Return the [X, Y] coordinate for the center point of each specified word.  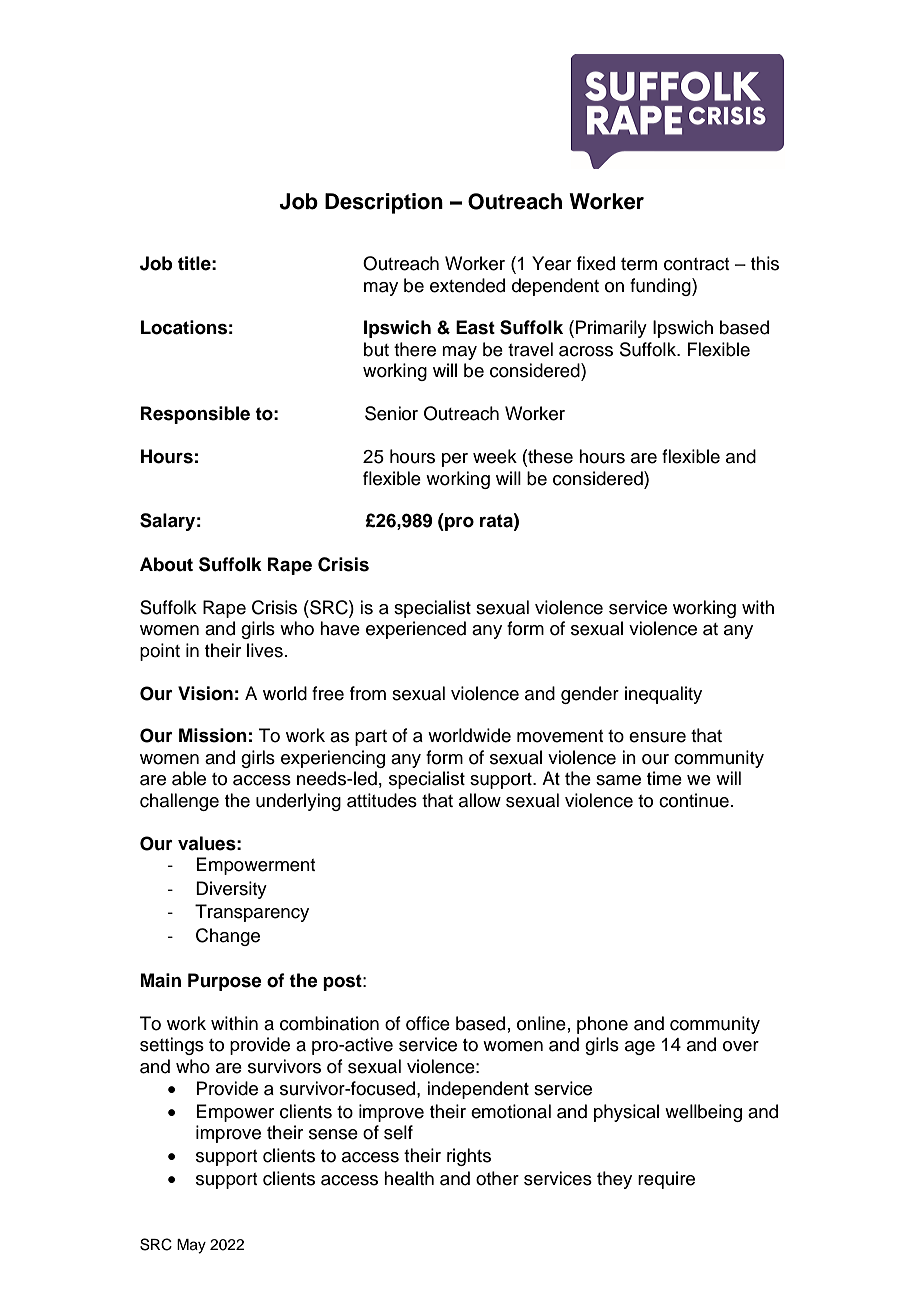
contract [696, 264]
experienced [416, 630]
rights [469, 1157]
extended [467, 285]
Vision [205, 693]
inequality [663, 695]
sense [333, 1134]
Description [384, 203]
